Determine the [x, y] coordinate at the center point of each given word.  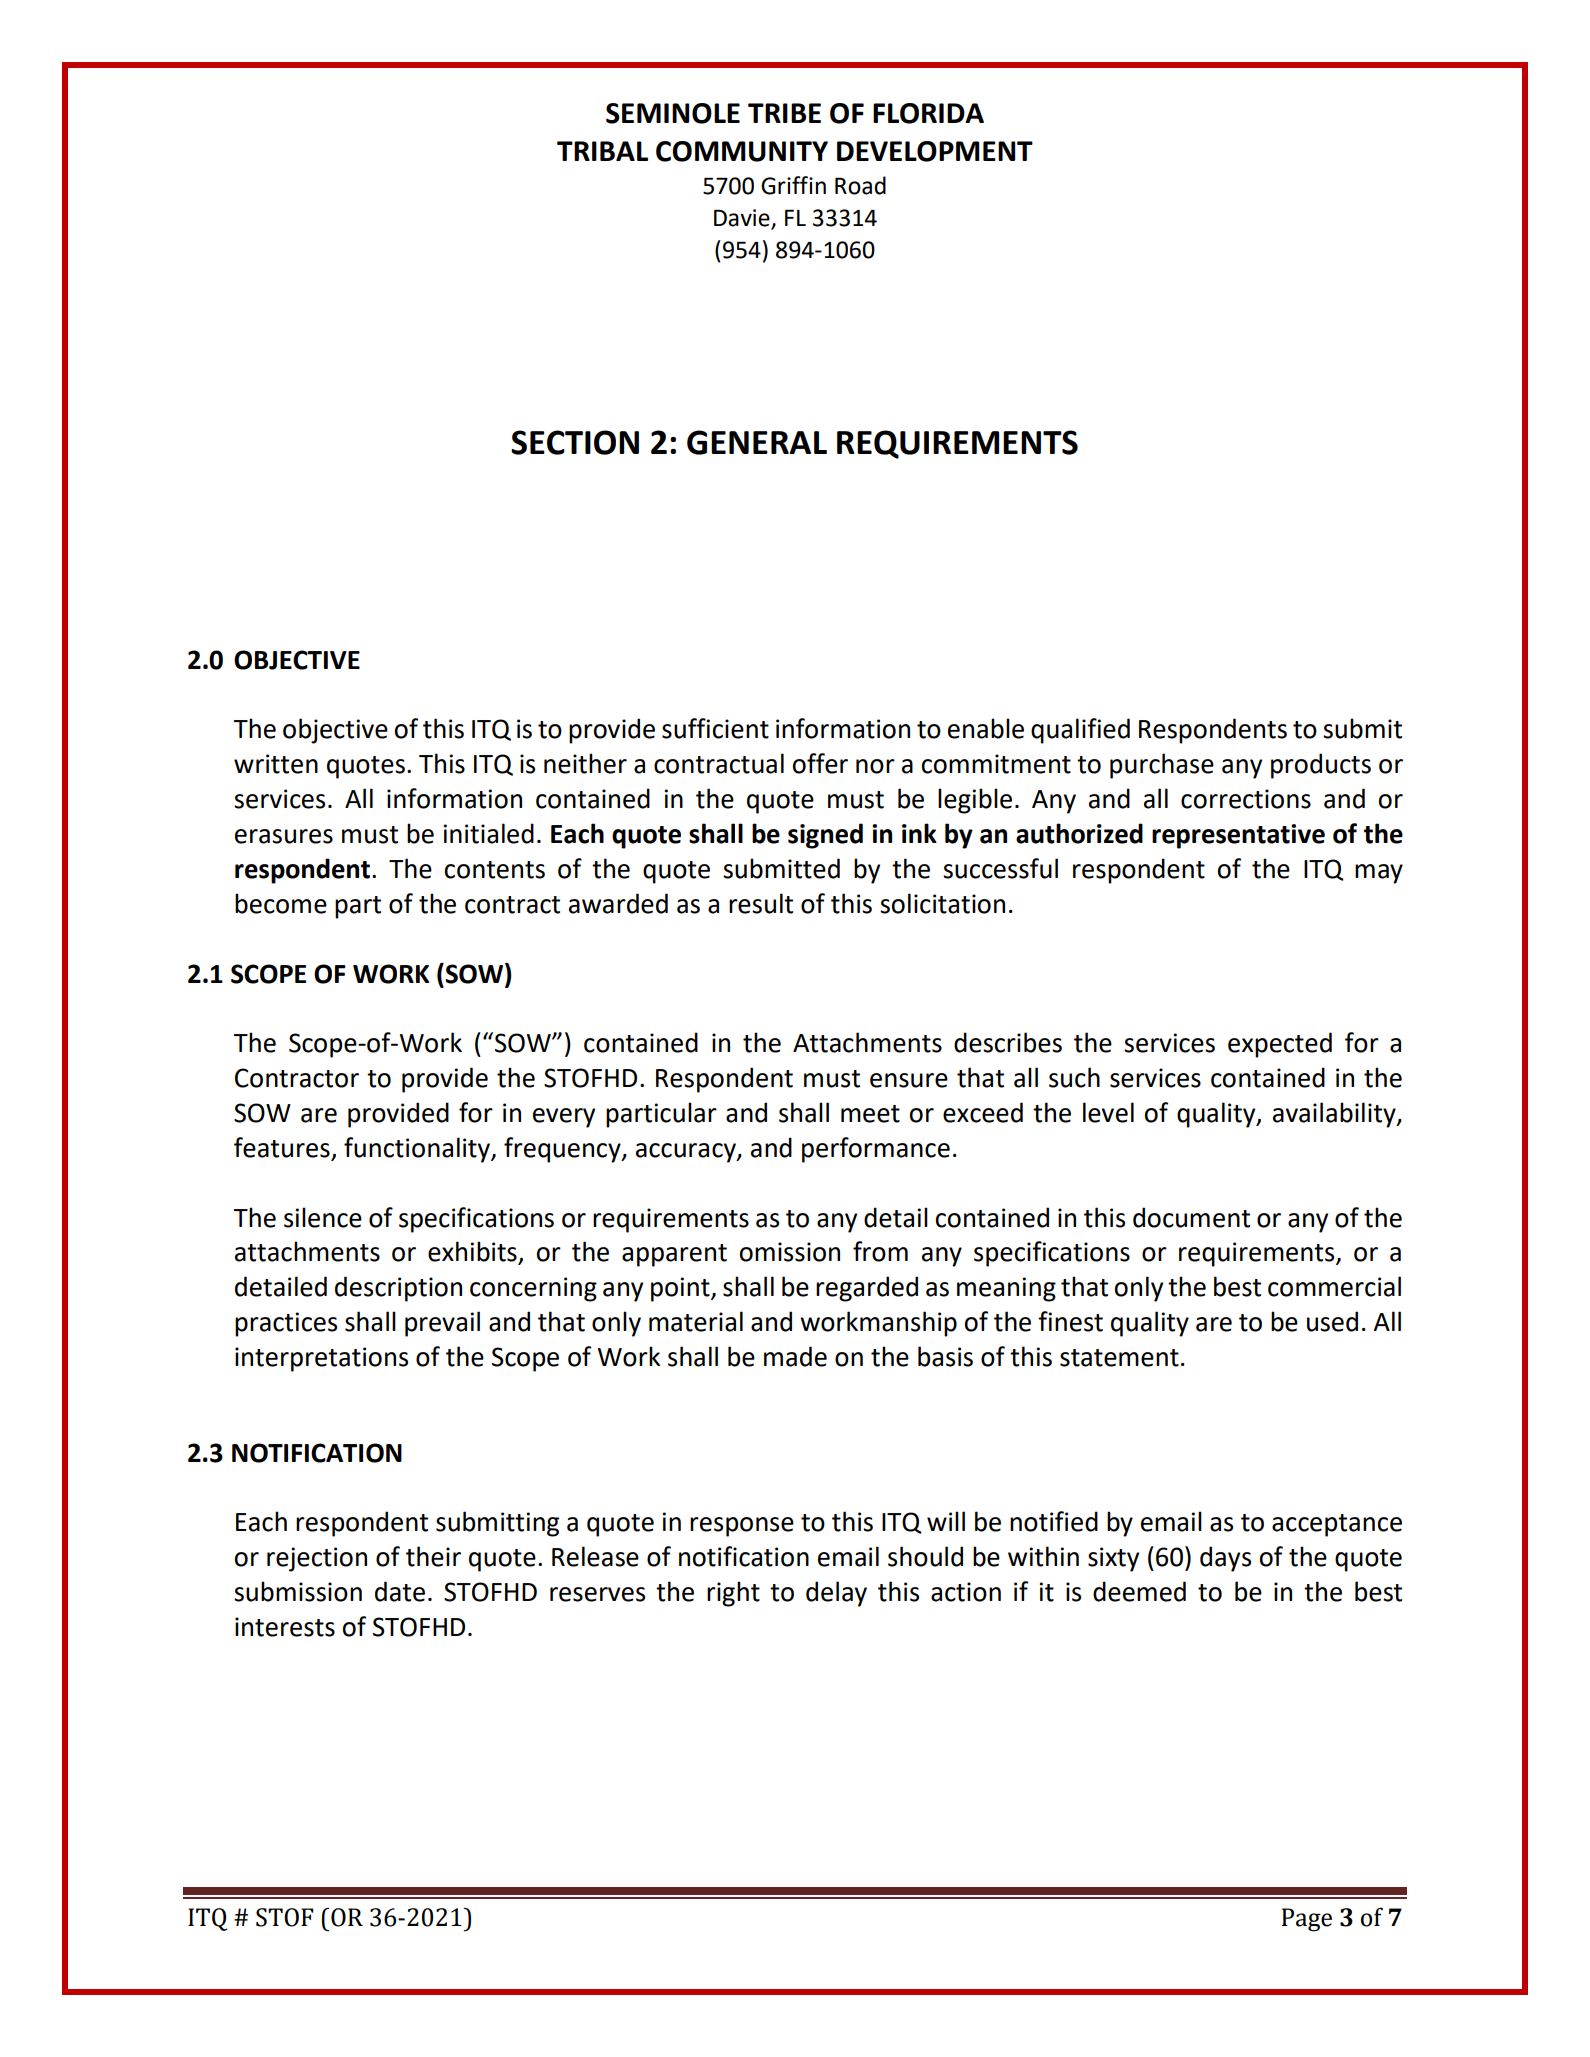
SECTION [575, 442]
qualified [1080, 731]
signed [825, 836]
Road [860, 185]
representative [1238, 836]
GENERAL [757, 442]
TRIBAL [602, 151]
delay [836, 1594]
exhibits [473, 1252]
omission [790, 1252]
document [1191, 1217]
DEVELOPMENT [935, 151]
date [400, 1591]
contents [495, 870]
